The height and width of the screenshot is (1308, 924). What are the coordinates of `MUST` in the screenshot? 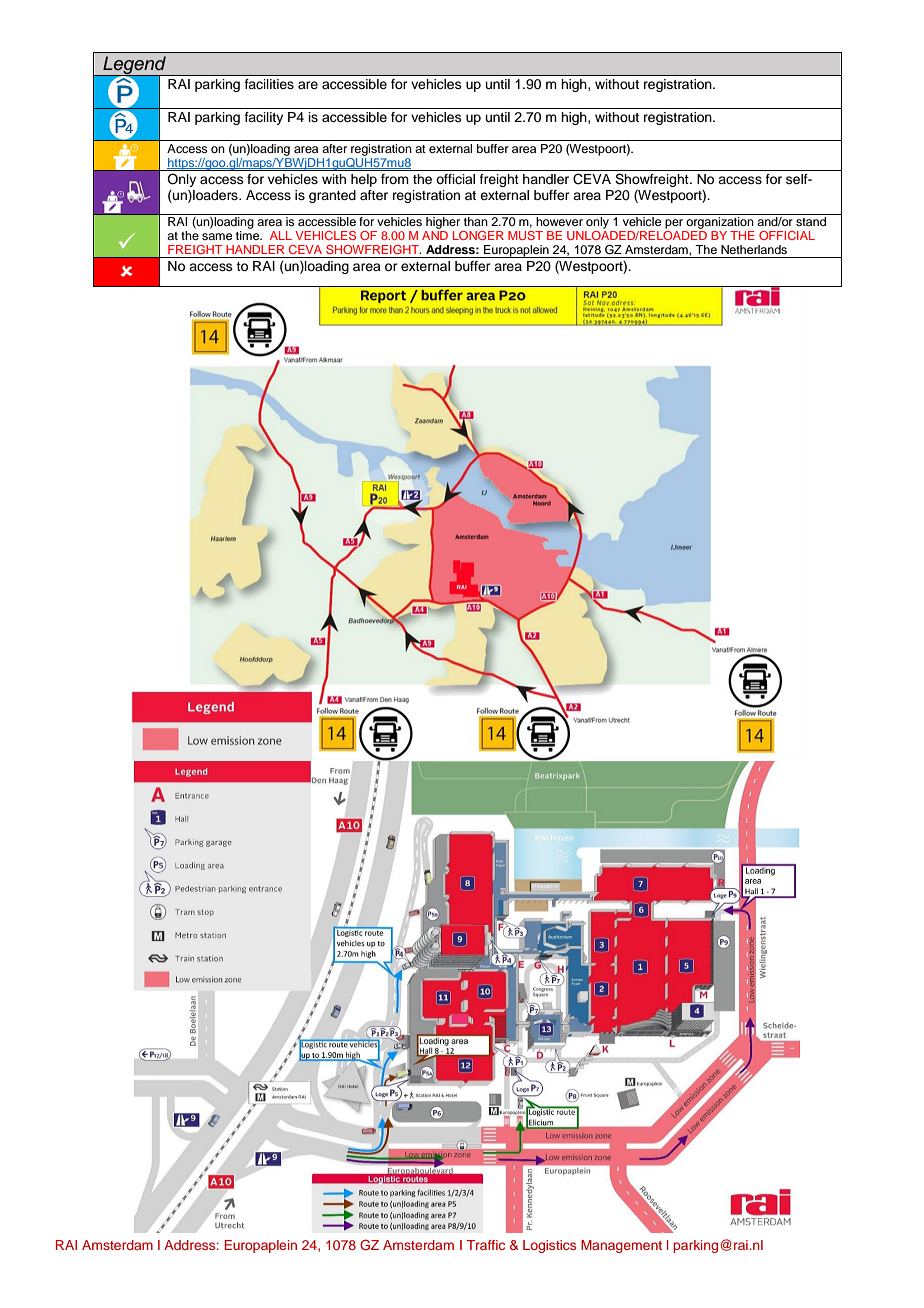 It's located at (525, 235).
